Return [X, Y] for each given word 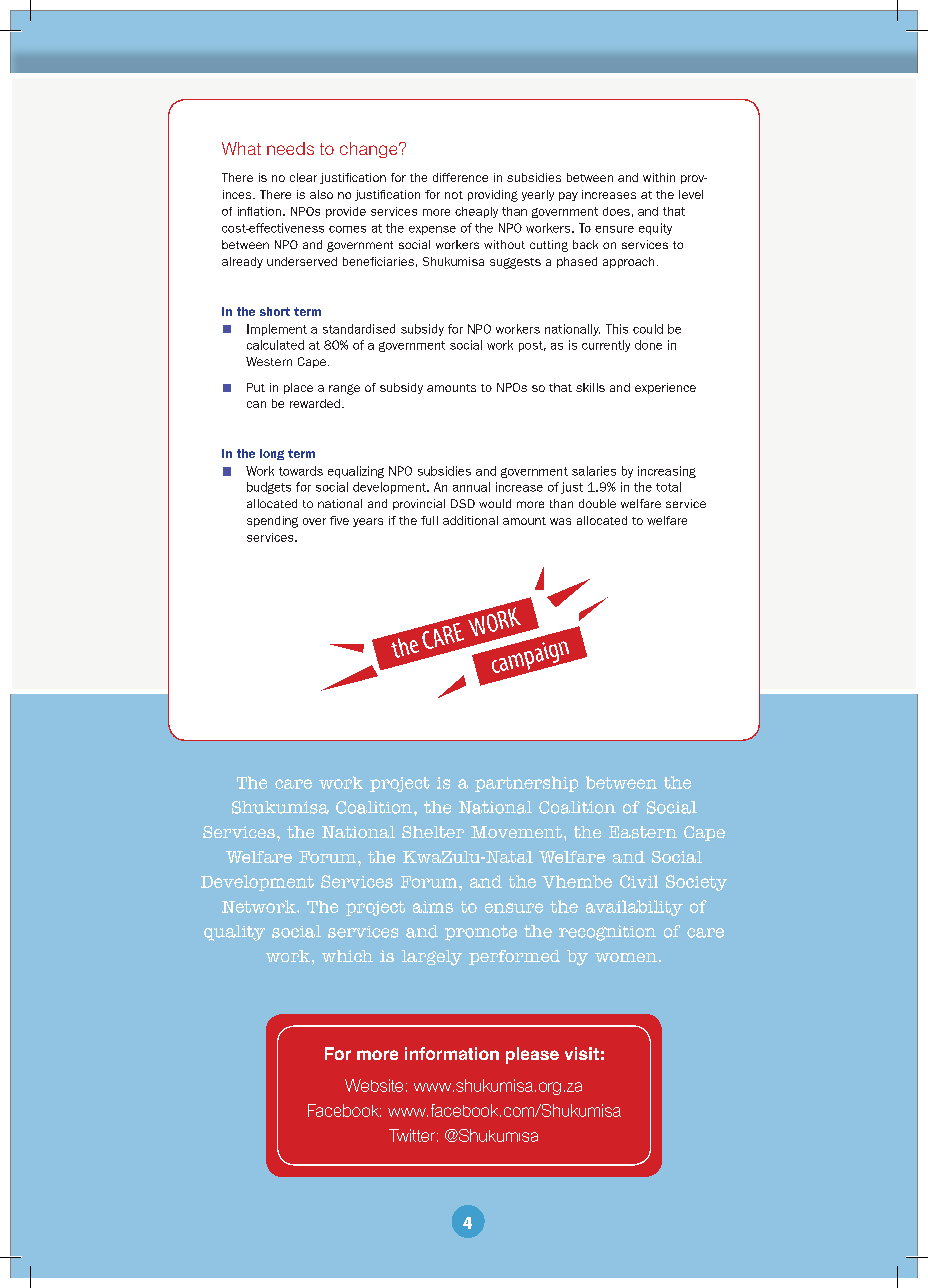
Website [374, 1085]
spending [272, 522]
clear [303, 177]
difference [460, 177]
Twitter [412, 1135]
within [659, 177]
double [597, 503]
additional [470, 520]
